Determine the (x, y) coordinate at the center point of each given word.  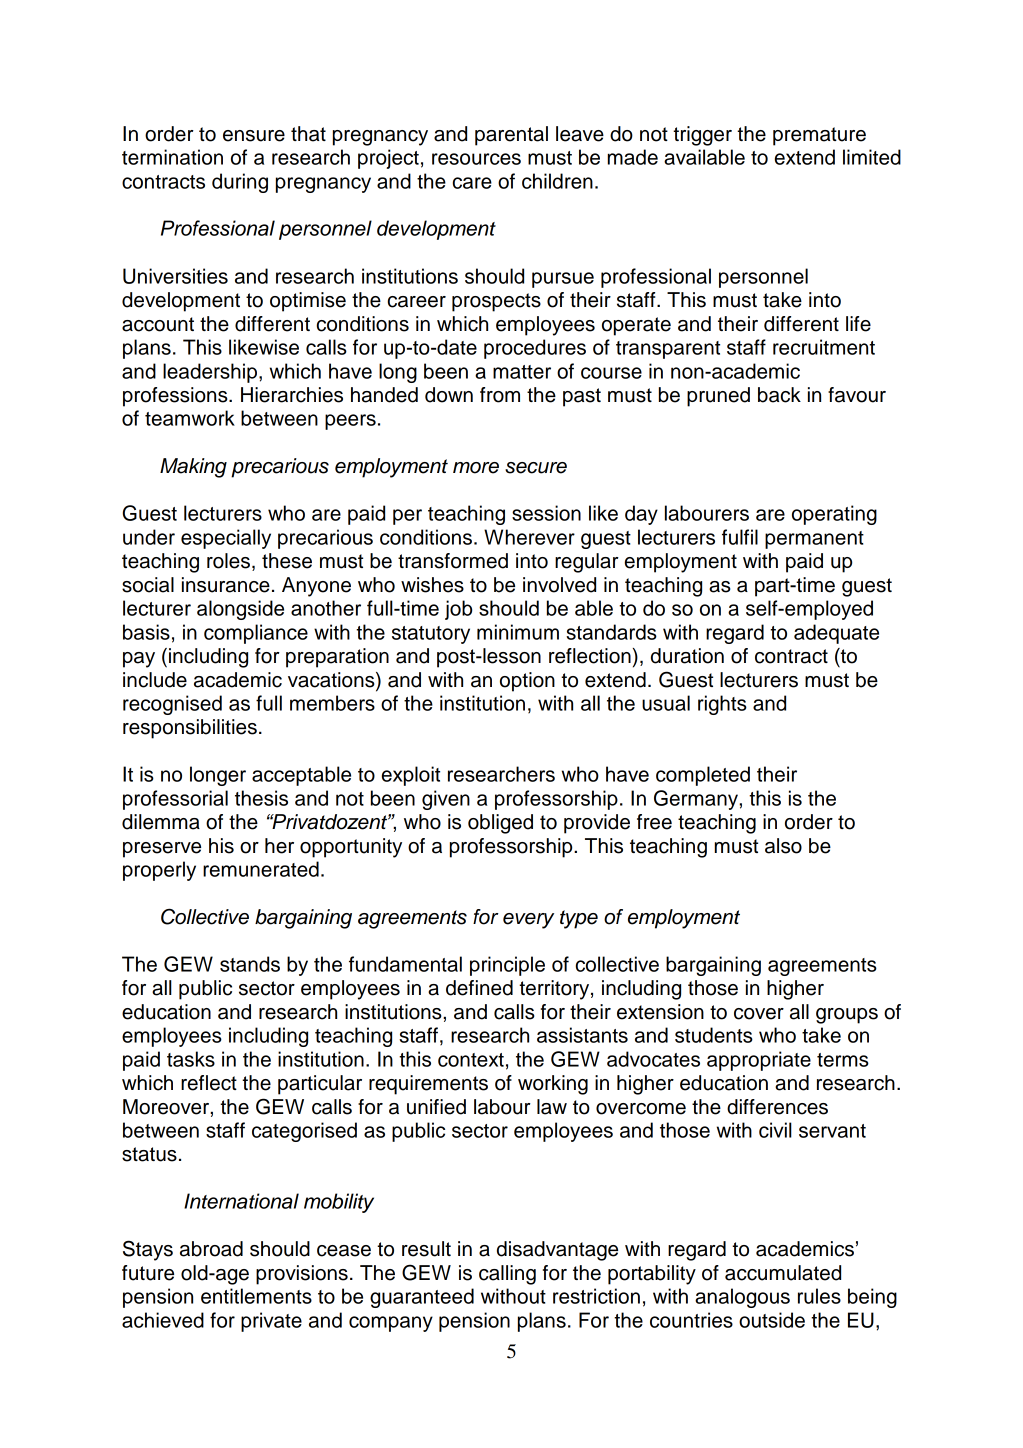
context (471, 1060)
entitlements (256, 1296)
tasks (191, 1059)
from (500, 395)
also (783, 846)
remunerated (261, 869)
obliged (500, 824)
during (240, 183)
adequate (836, 634)
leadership (210, 373)
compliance (256, 634)
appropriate (759, 1061)
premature (819, 136)
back (779, 395)
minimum (518, 632)
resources (476, 159)
